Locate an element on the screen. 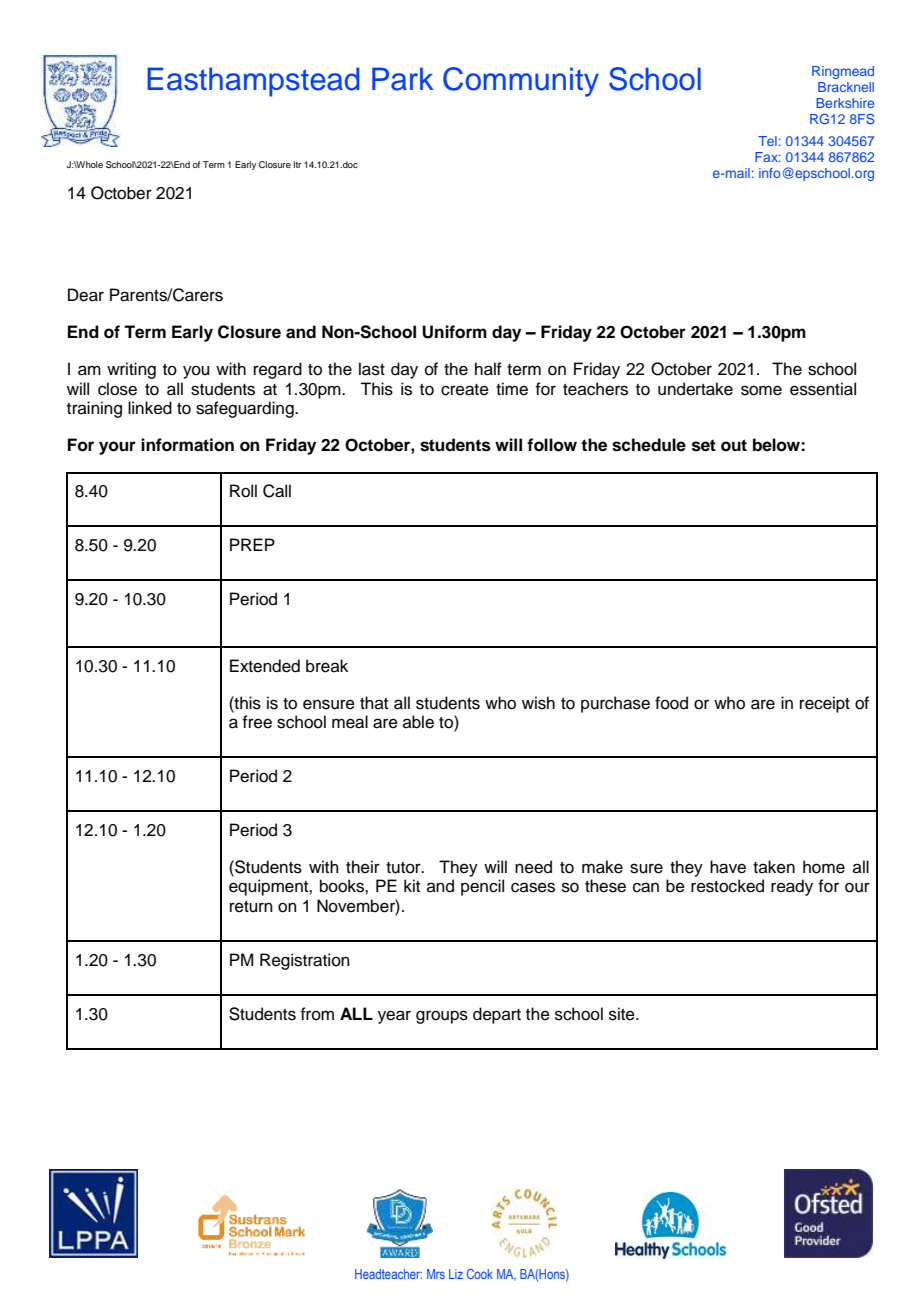  ltr is located at coordinates (297, 164).
